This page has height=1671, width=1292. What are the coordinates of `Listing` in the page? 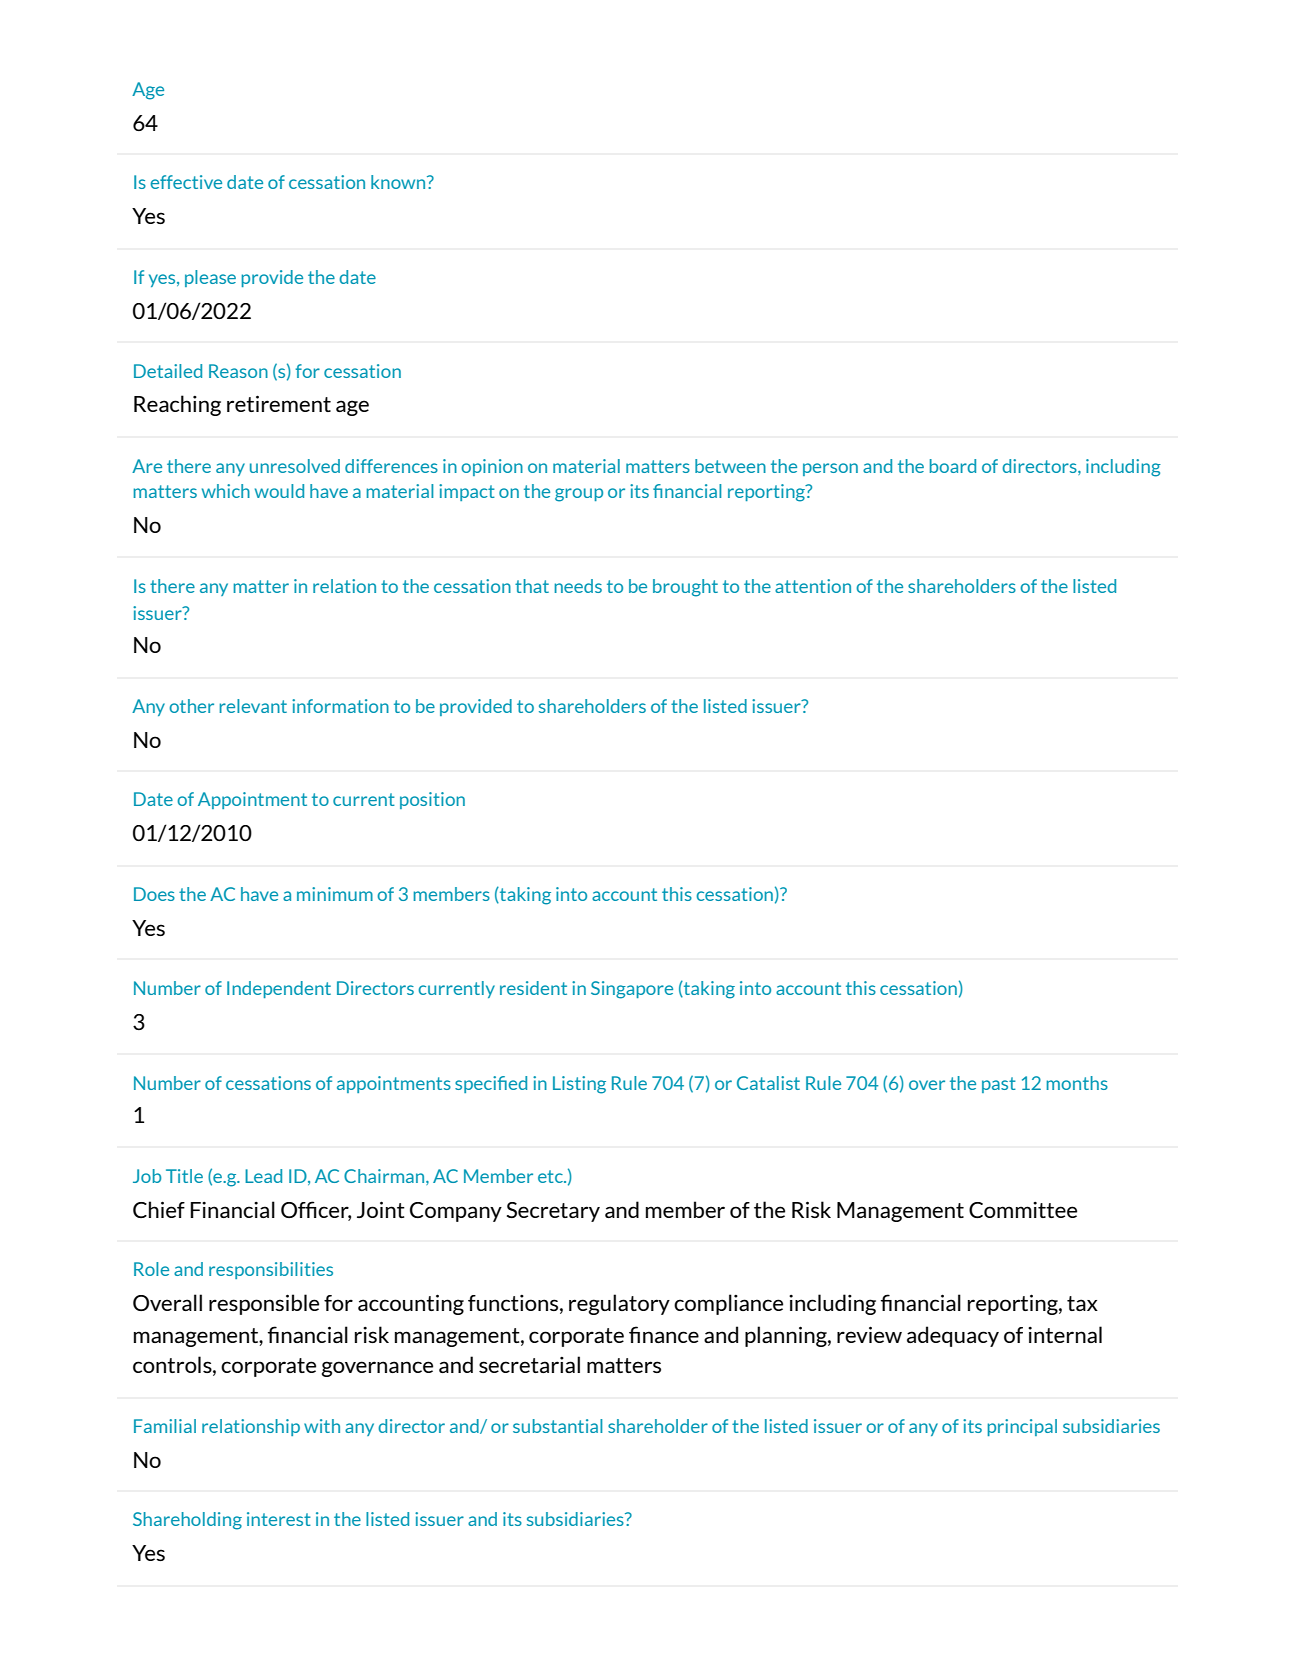 It's located at (579, 1085).
